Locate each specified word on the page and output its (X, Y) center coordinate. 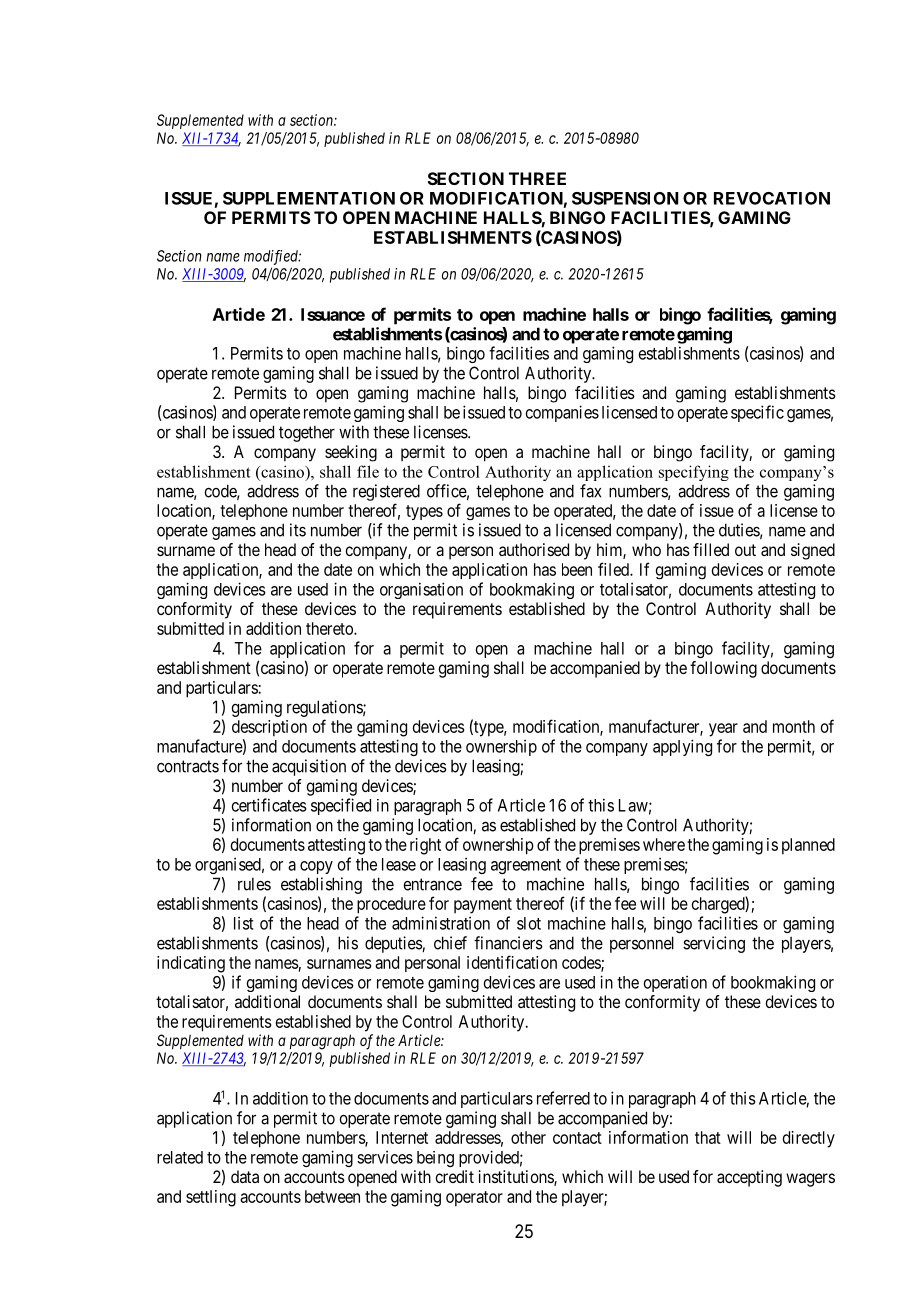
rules (254, 884)
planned (808, 846)
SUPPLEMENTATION (309, 198)
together (307, 433)
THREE (537, 178)
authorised (534, 549)
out (745, 550)
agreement (526, 866)
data (245, 1176)
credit (454, 1176)
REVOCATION (772, 198)
